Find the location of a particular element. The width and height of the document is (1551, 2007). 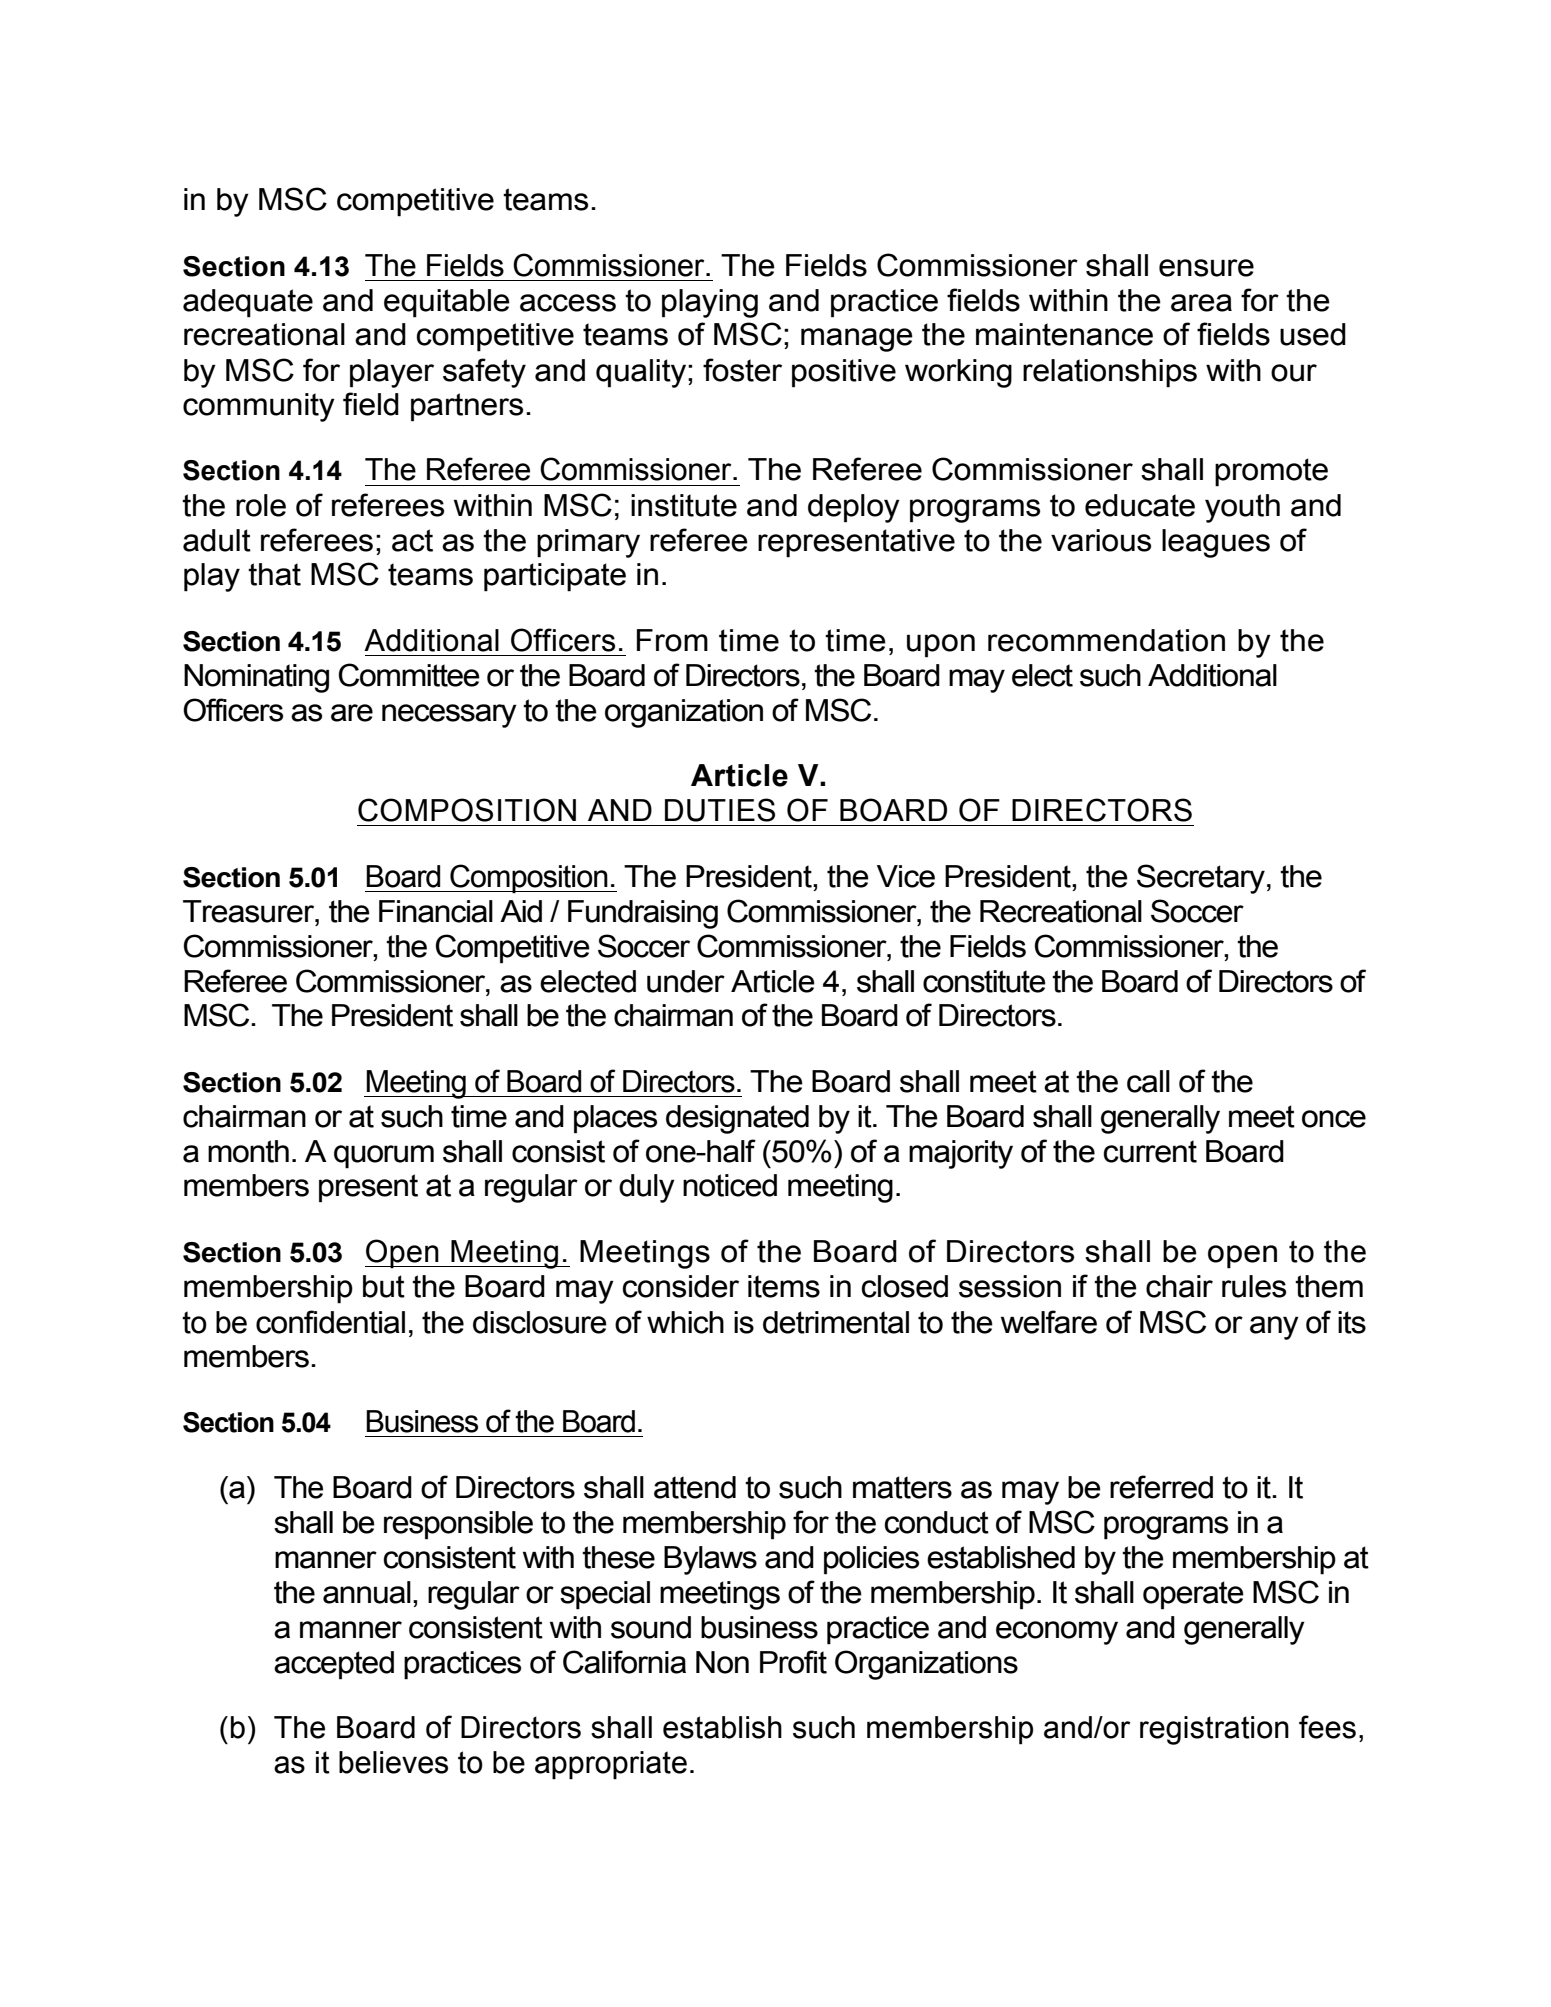

confidential is located at coordinates (330, 1322).
